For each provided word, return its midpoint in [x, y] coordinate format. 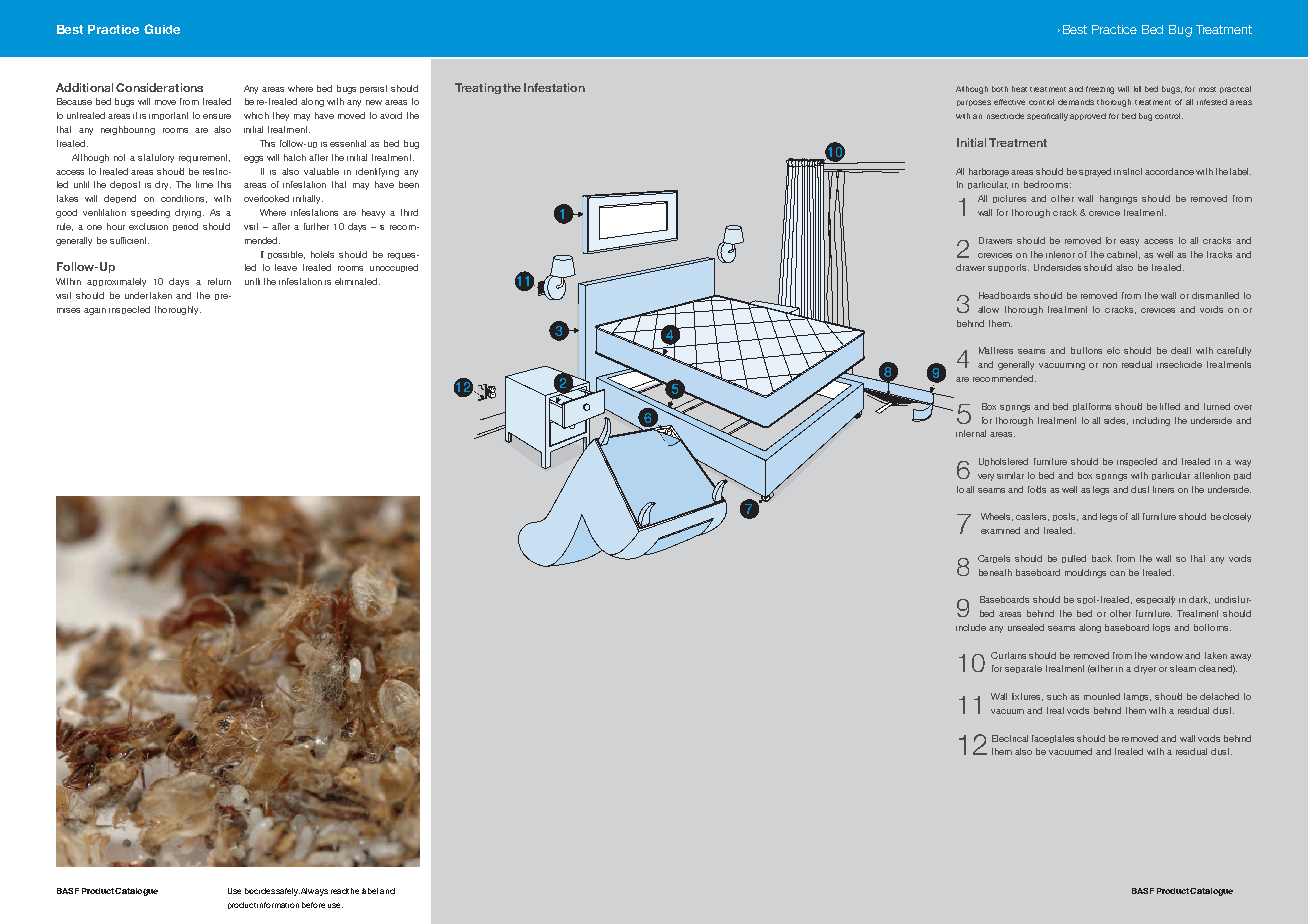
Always [314, 892]
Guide [162, 29]
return [219, 281]
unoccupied [394, 268]
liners [1163, 489]
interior [1060, 254]
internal [971, 433]
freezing [1100, 90]
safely [288, 892]
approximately [116, 282]
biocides [260, 891]
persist [373, 89]
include [971, 627]
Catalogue [1211, 892]
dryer [1145, 669]
